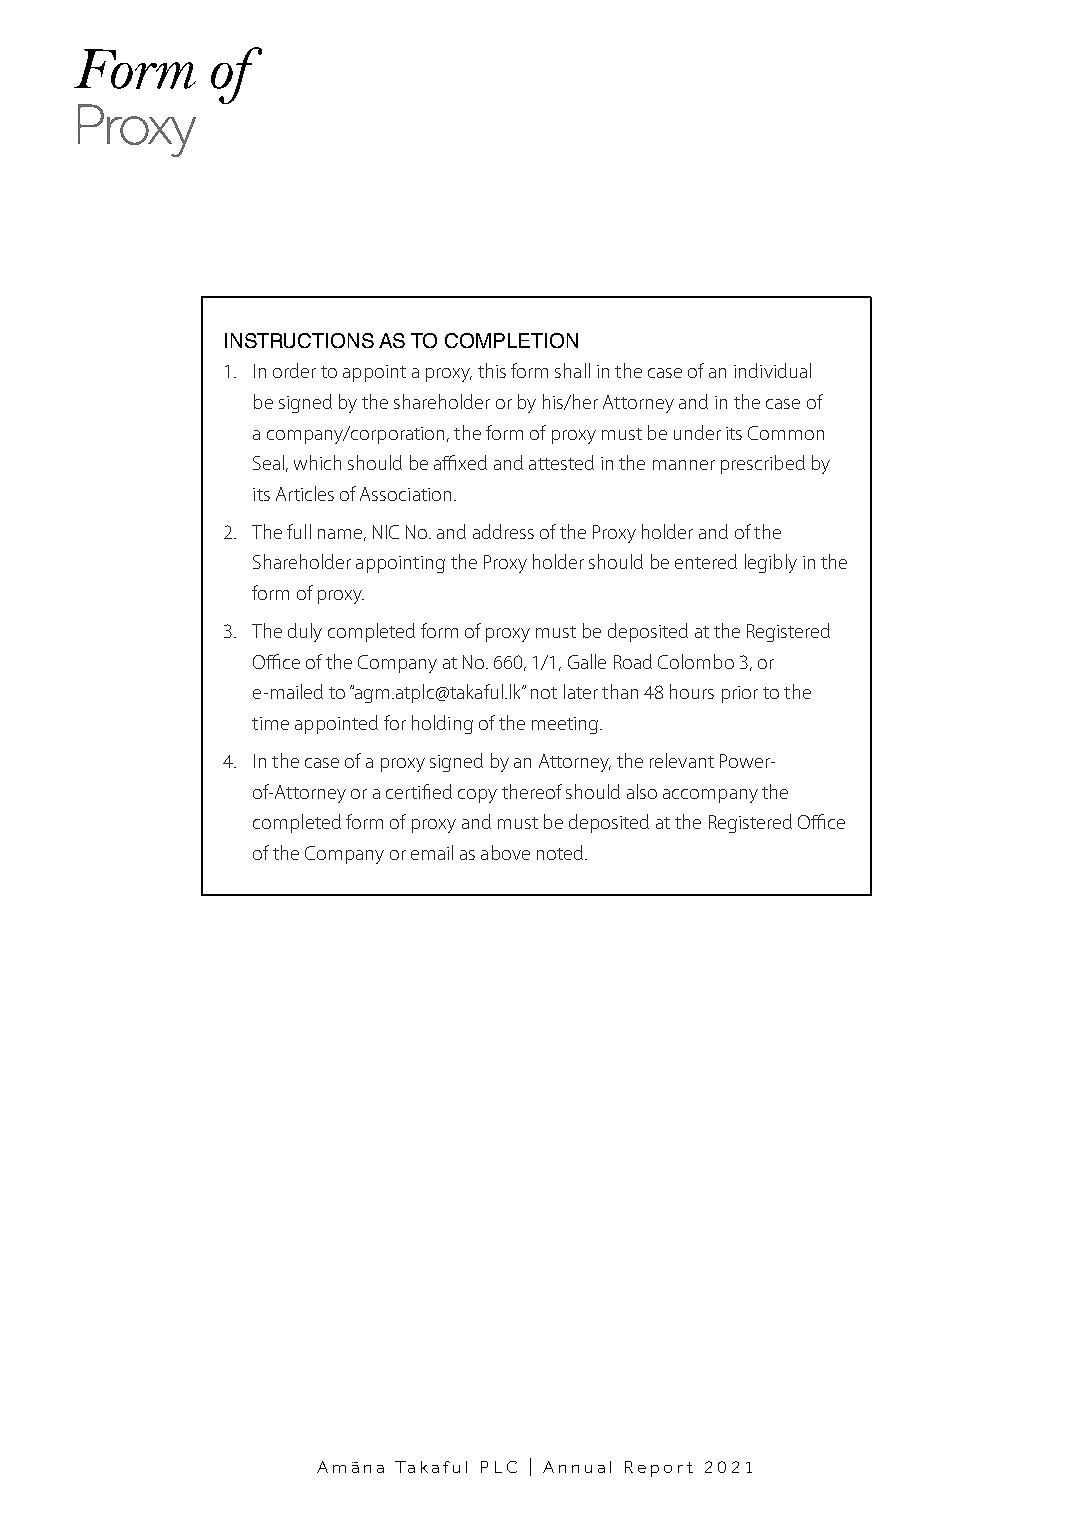 The width and height of the screenshot is (1072, 1521). I want to click on COMPLETION, so click(511, 340).
